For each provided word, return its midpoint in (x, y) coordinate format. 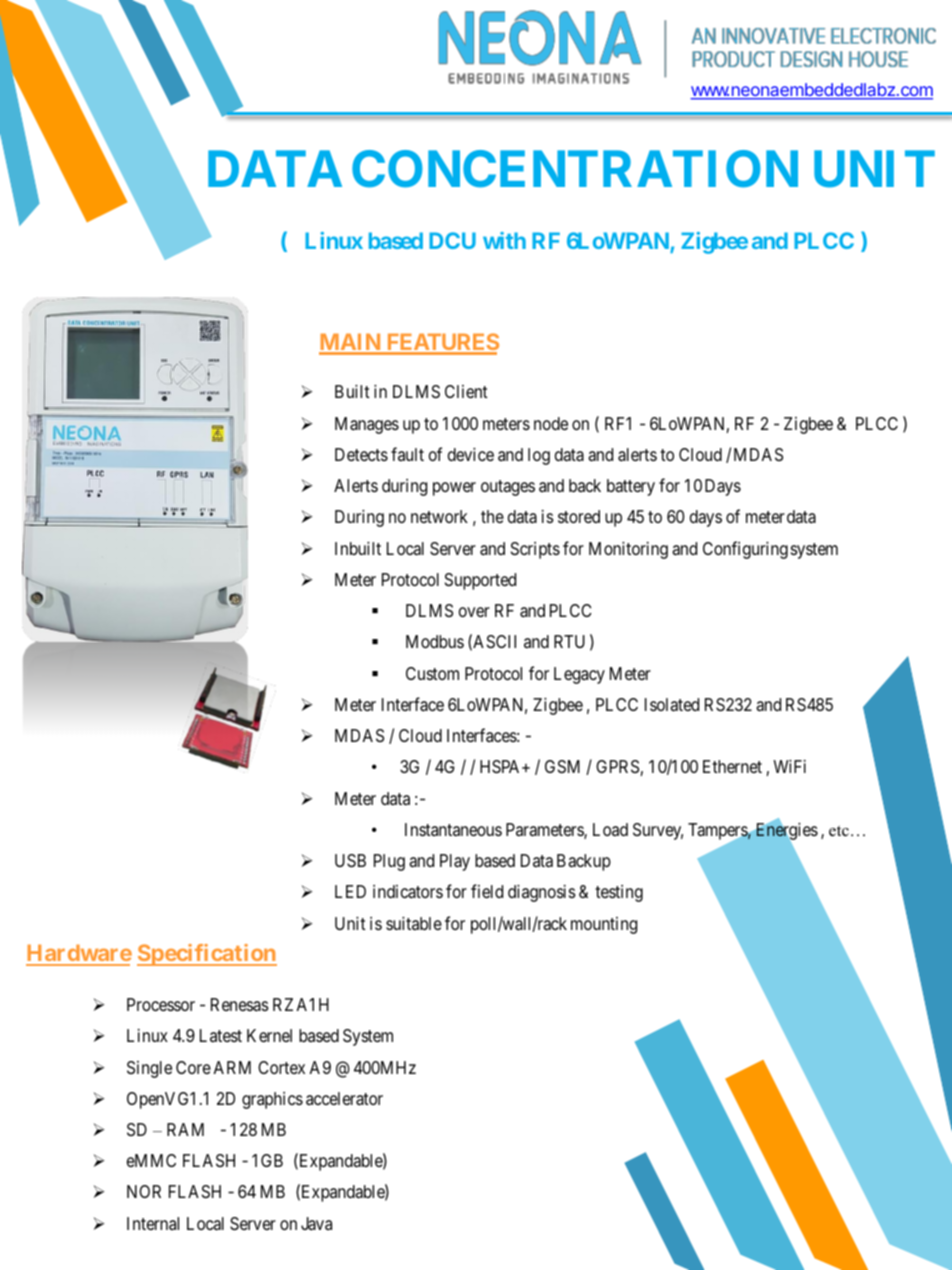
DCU (452, 240)
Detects (361, 454)
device (471, 454)
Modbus (435, 641)
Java (316, 1224)
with (504, 240)
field (487, 891)
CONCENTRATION (575, 169)
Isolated (672, 705)
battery (631, 487)
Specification (207, 955)
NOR (144, 1191)
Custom (432, 673)
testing (619, 893)
